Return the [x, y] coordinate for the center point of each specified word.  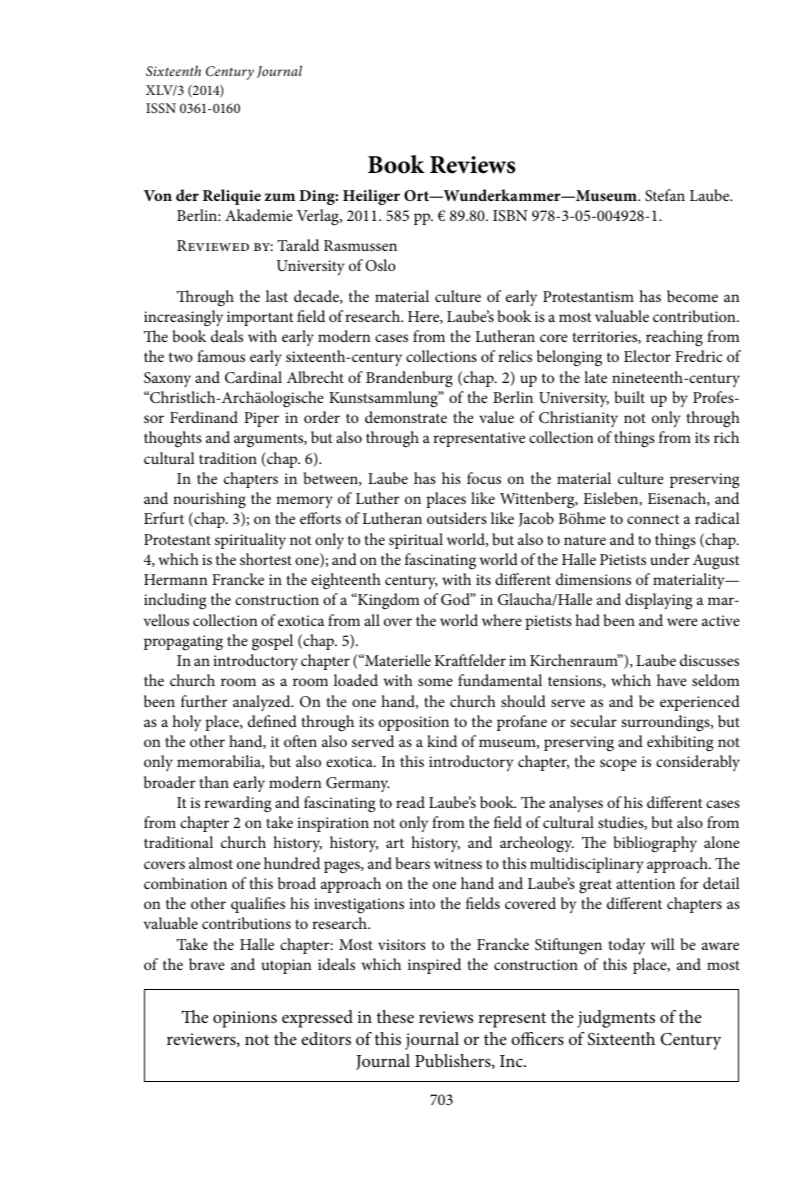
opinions [245, 1019]
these [395, 1016]
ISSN [161, 108]
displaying [658, 601]
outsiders [457, 518]
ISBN [510, 216]
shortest [266, 559]
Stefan [665, 195]
